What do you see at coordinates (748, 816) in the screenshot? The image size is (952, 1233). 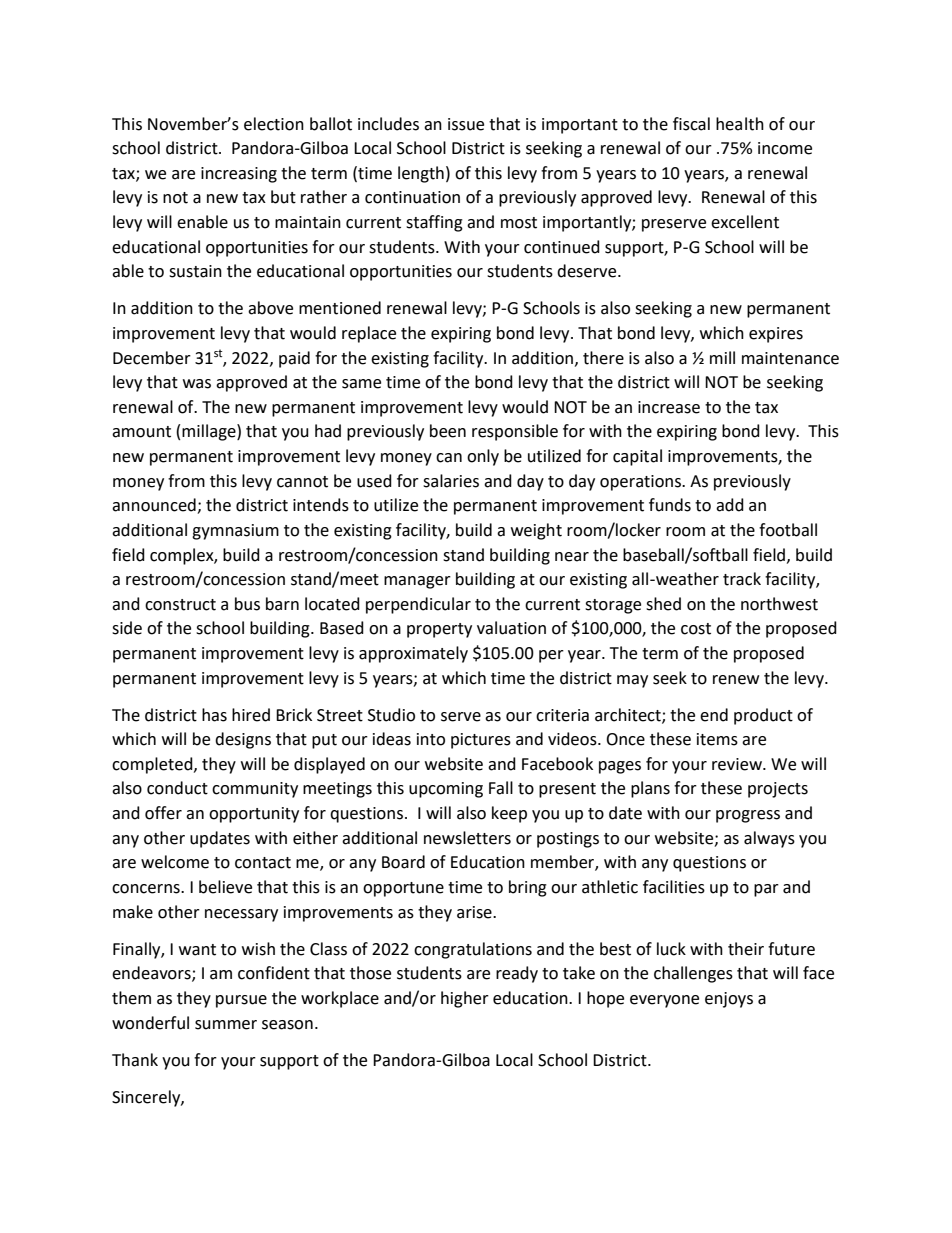 I see `progress` at bounding box center [748, 816].
